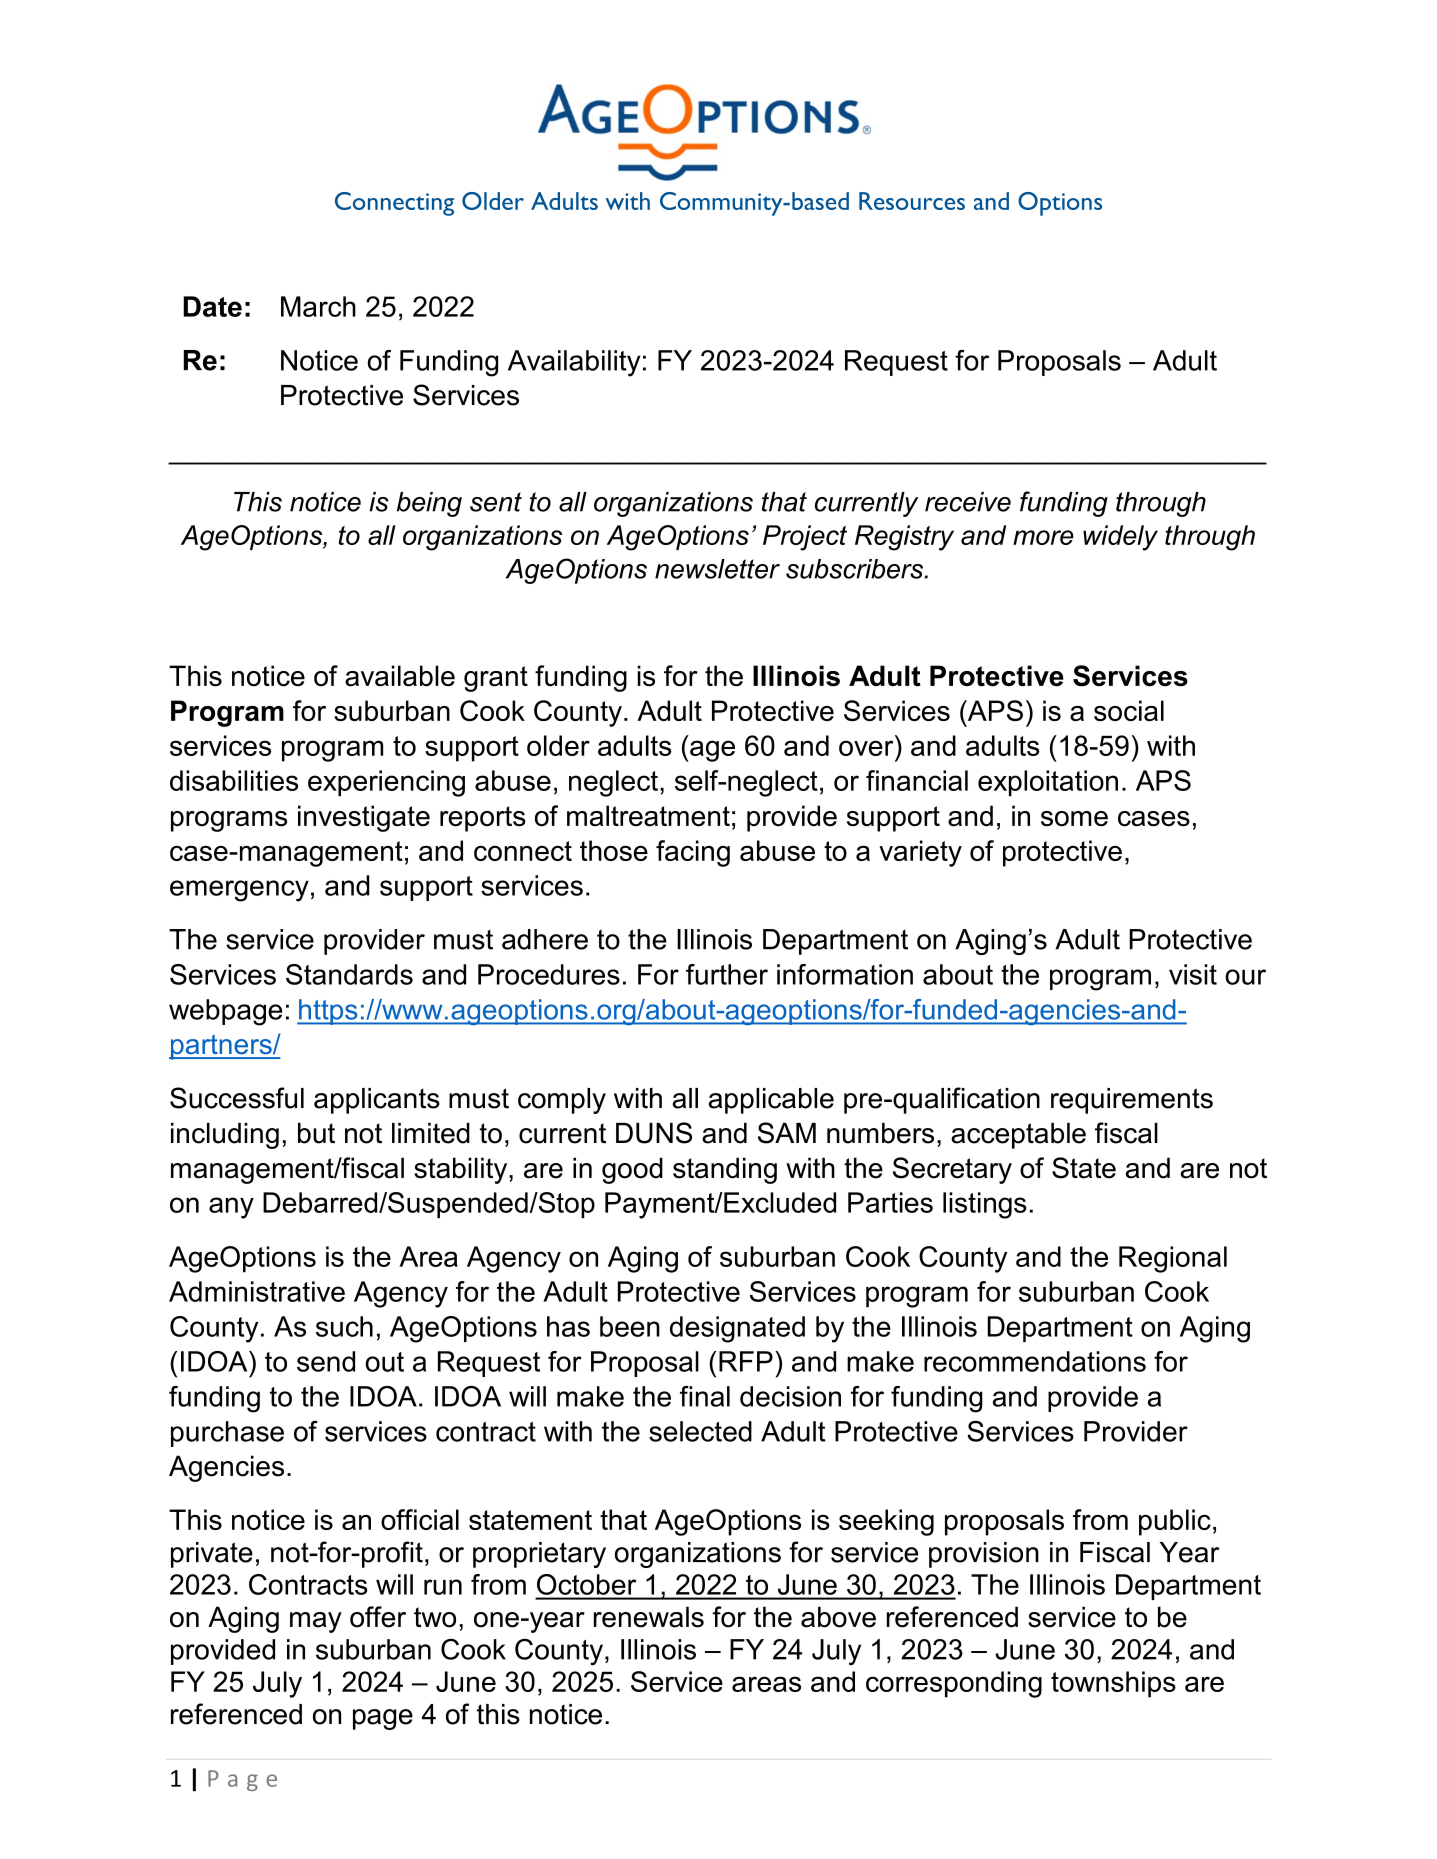 The height and width of the screenshot is (1859, 1437). Describe the element at coordinates (316, 1133) in the screenshot. I see `but` at that location.
